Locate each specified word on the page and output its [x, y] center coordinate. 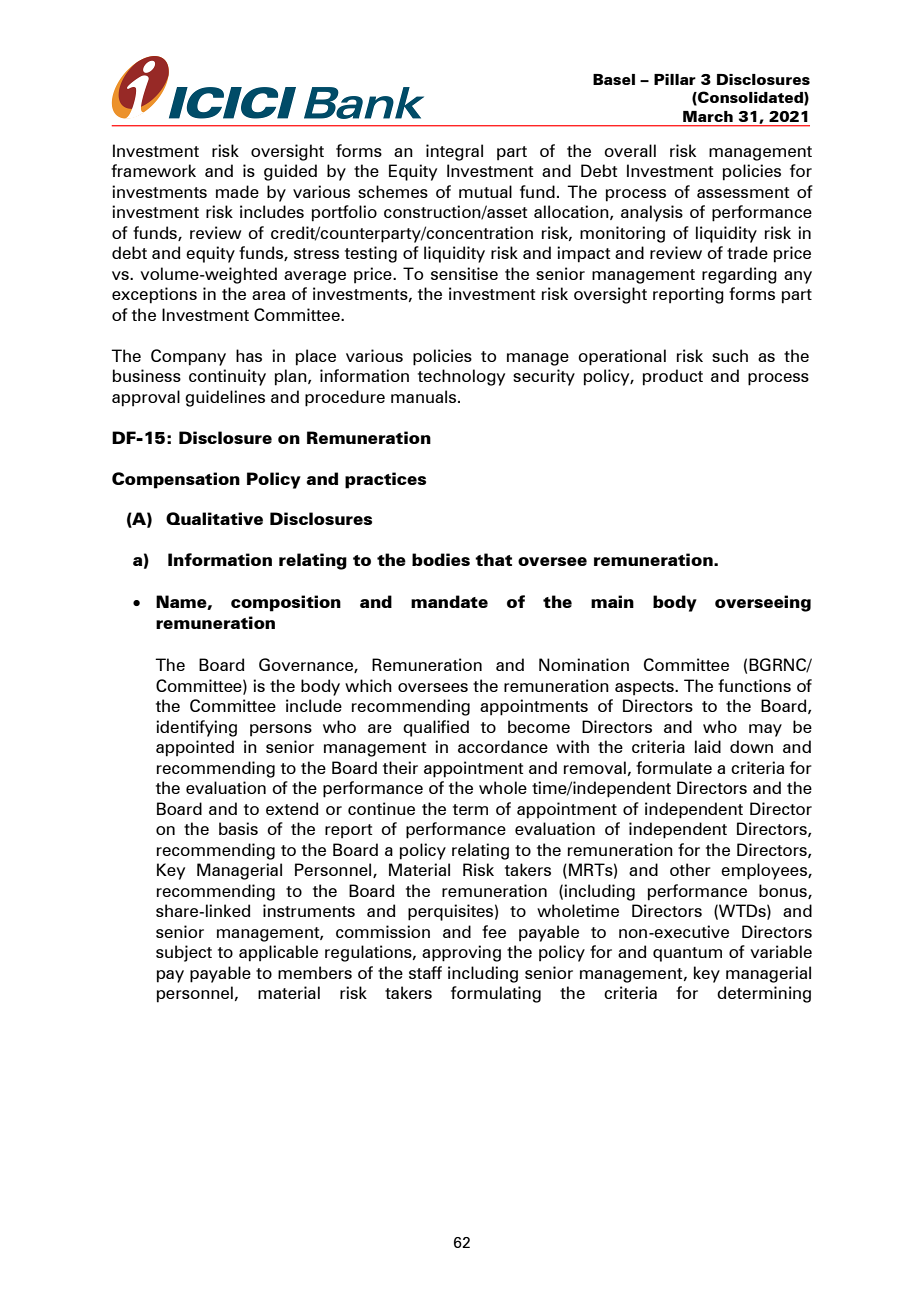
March [708, 116]
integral [454, 152]
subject [184, 953]
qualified [436, 728]
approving [461, 953]
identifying [196, 728]
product [673, 377]
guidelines [225, 398]
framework [153, 170]
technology [461, 377]
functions [754, 685]
